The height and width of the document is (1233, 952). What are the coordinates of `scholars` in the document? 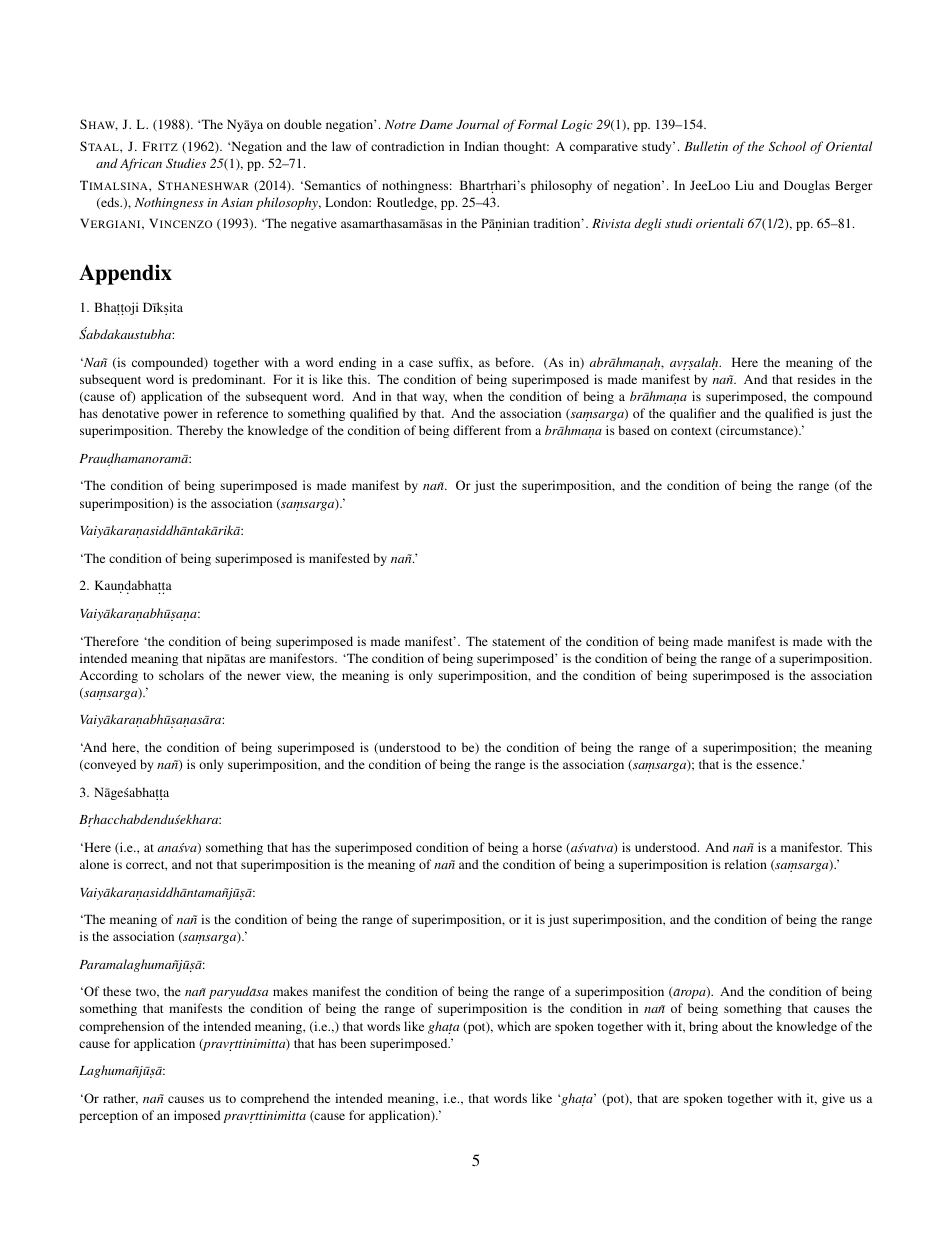 It's located at (181, 675).
